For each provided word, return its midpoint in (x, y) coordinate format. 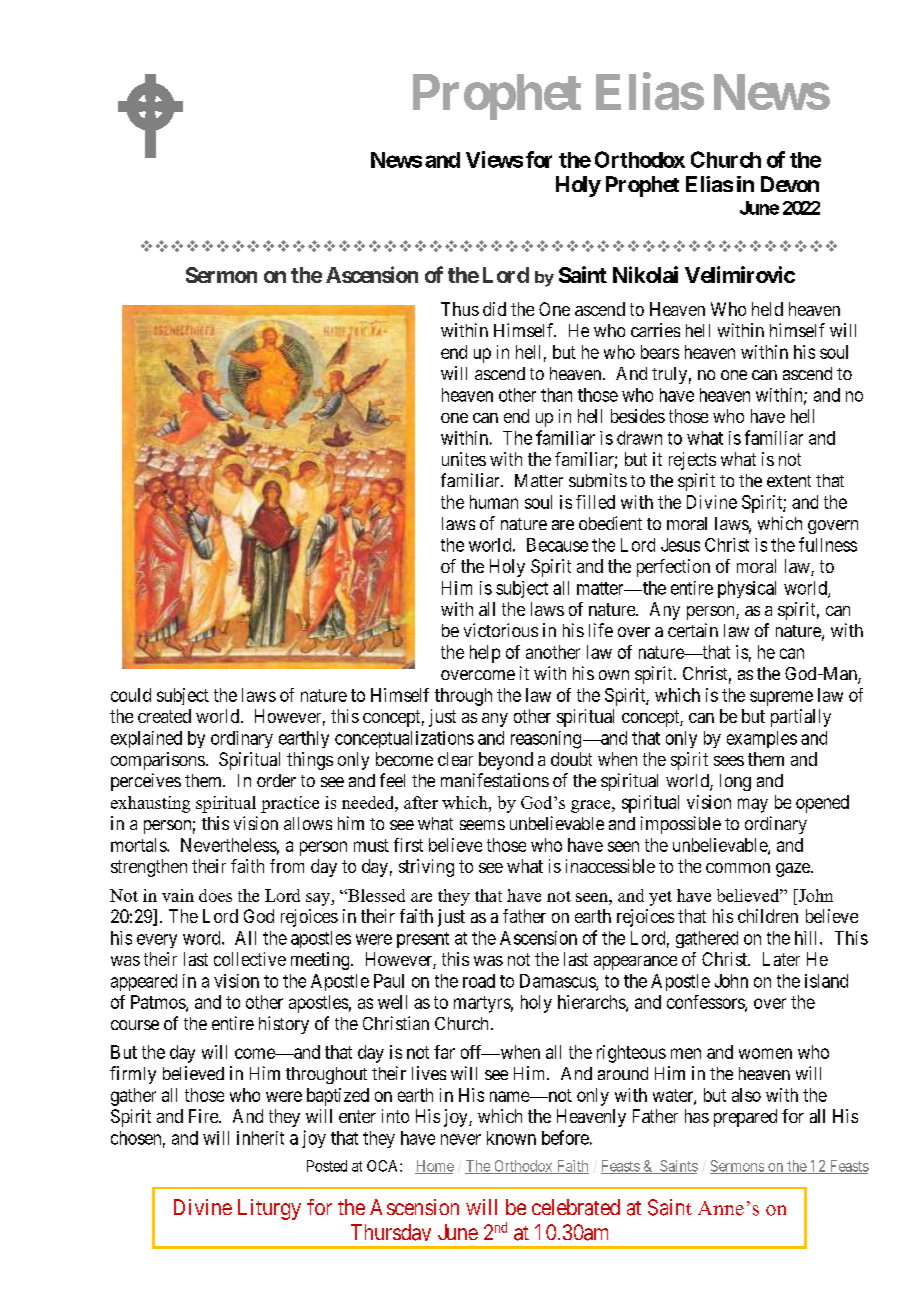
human (494, 502)
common (738, 868)
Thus (460, 309)
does (215, 895)
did (494, 309)
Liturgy (269, 1209)
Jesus (680, 545)
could (131, 695)
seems (482, 825)
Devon (790, 184)
